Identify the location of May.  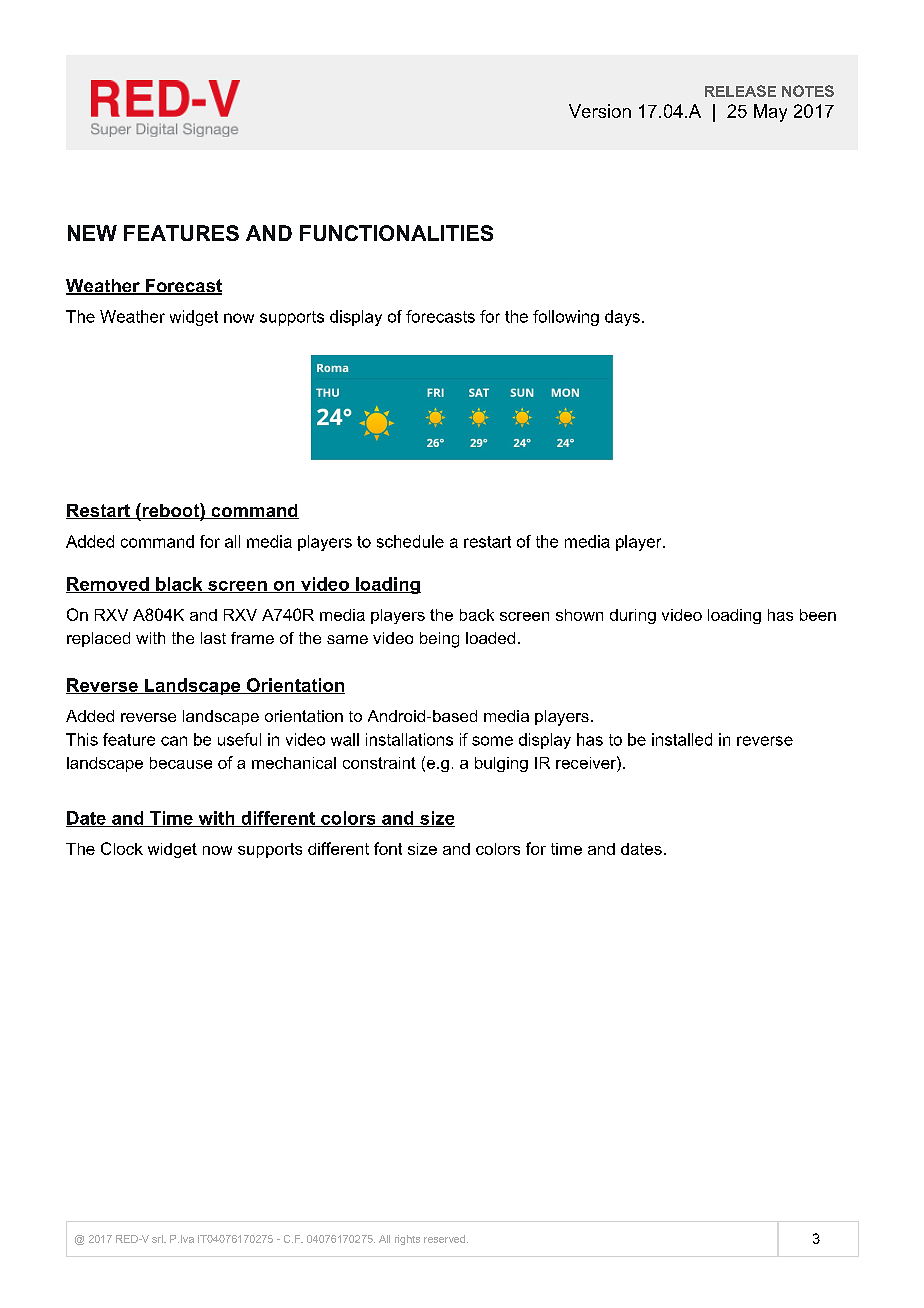
(770, 113).
